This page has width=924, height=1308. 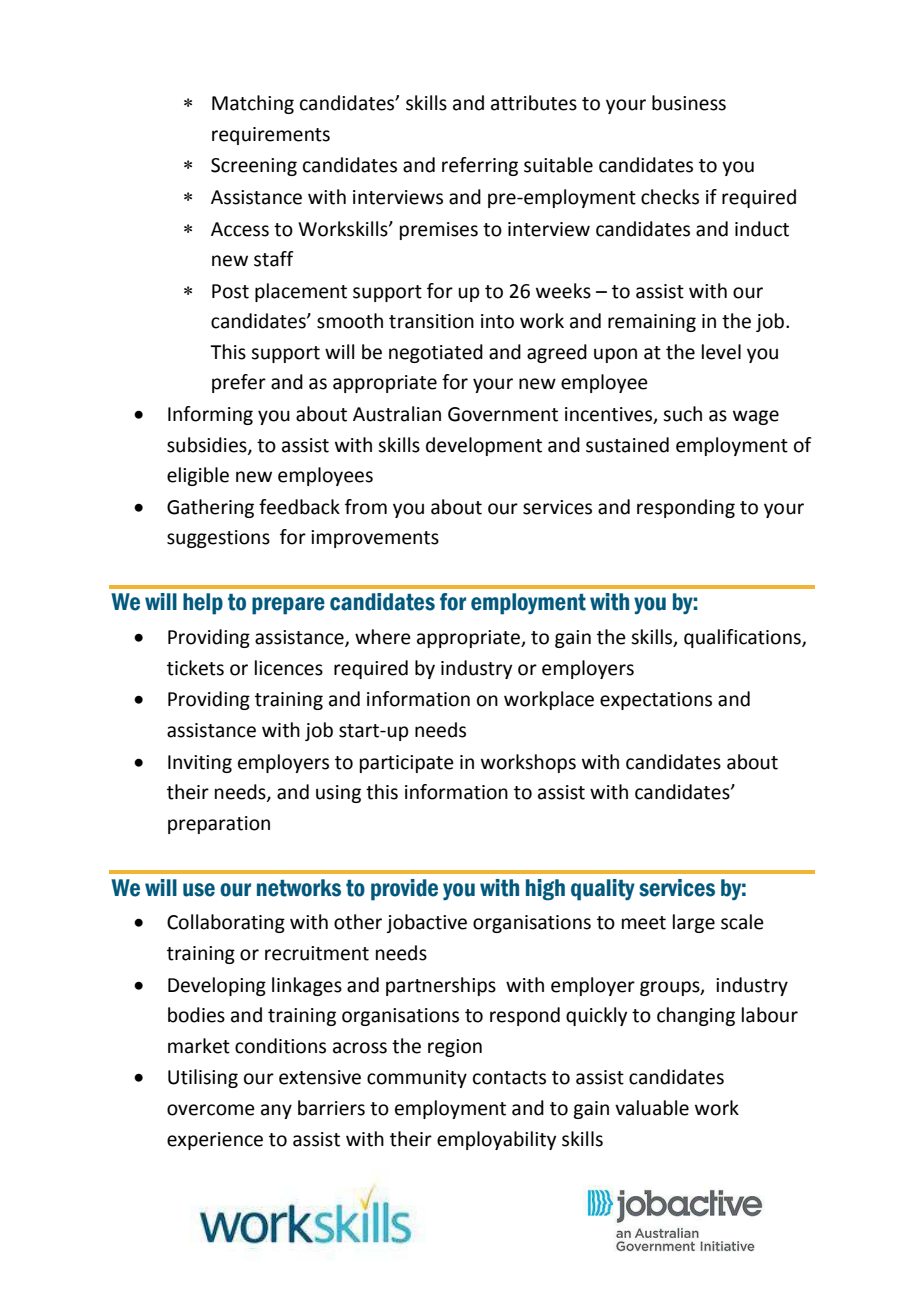 What do you see at coordinates (276, 1111) in the page?
I see `any` at bounding box center [276, 1111].
